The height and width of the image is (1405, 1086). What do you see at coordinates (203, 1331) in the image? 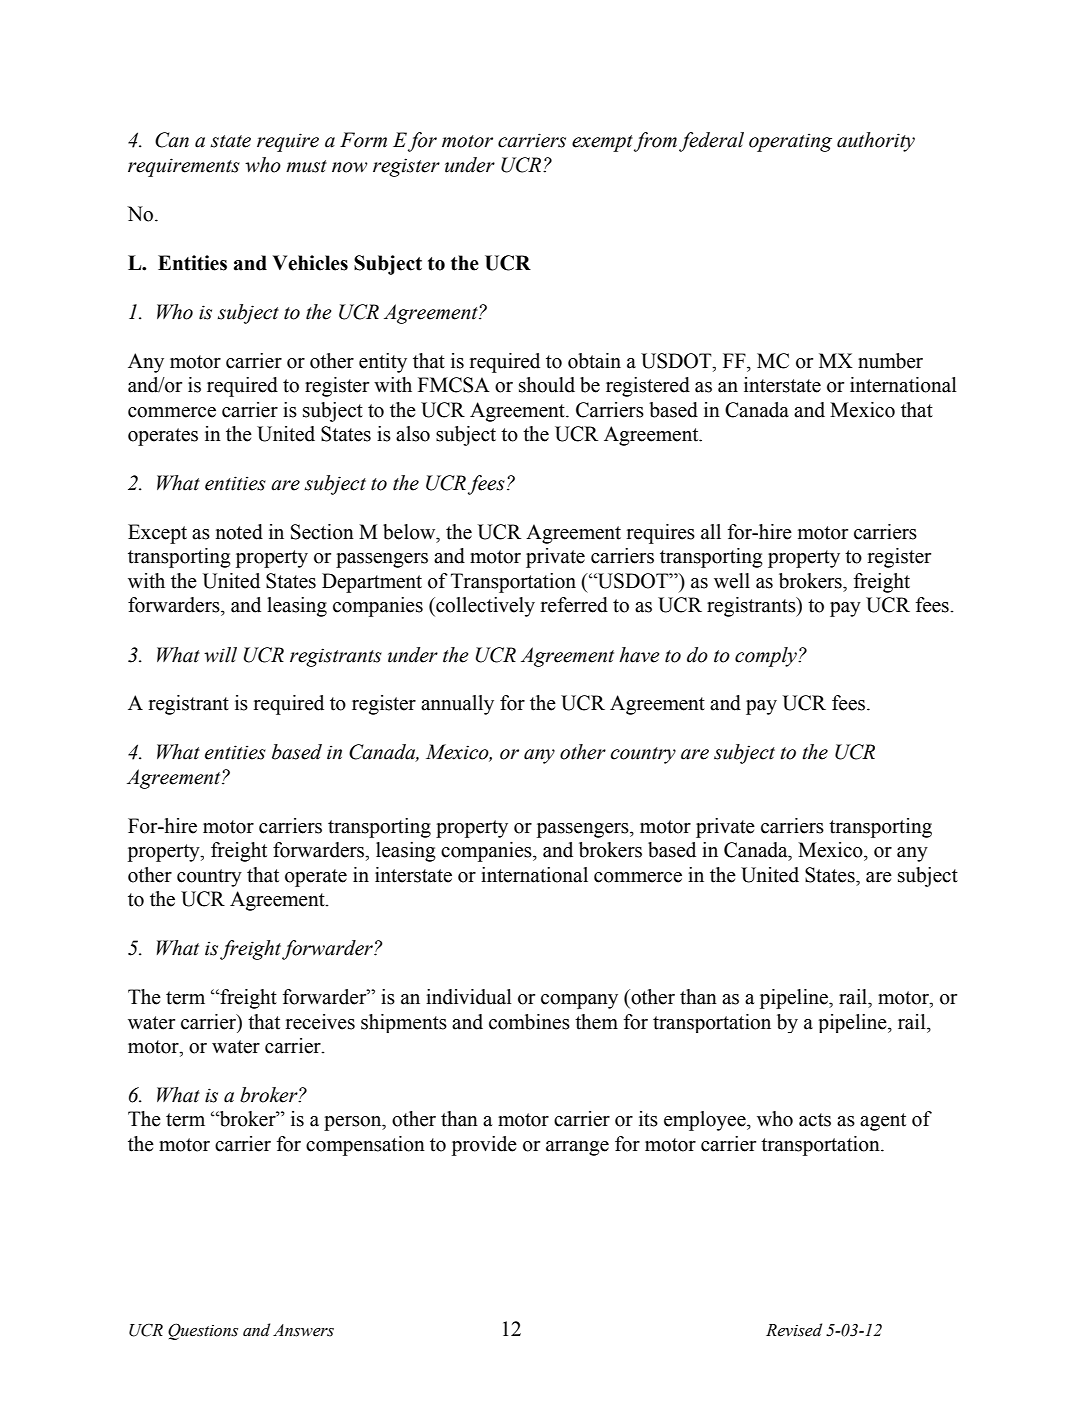
I see `Questions` at bounding box center [203, 1331].
